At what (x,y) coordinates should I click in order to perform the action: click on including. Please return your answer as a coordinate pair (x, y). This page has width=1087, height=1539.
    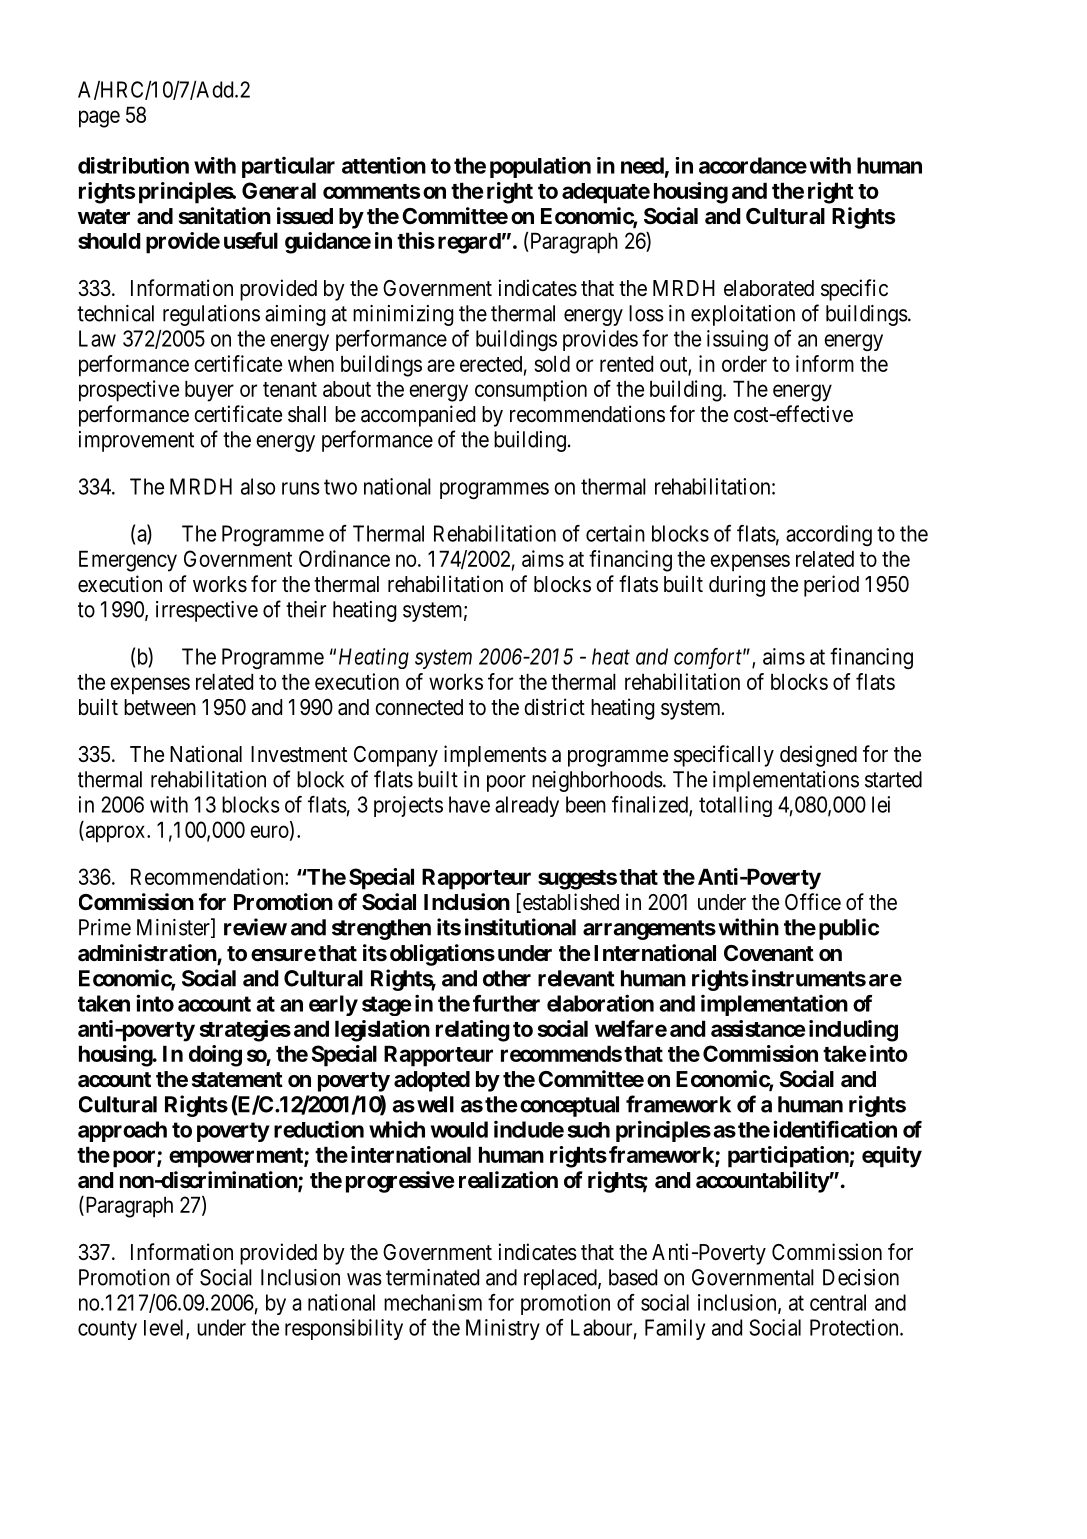
    Looking at the image, I should click on (853, 1031).
